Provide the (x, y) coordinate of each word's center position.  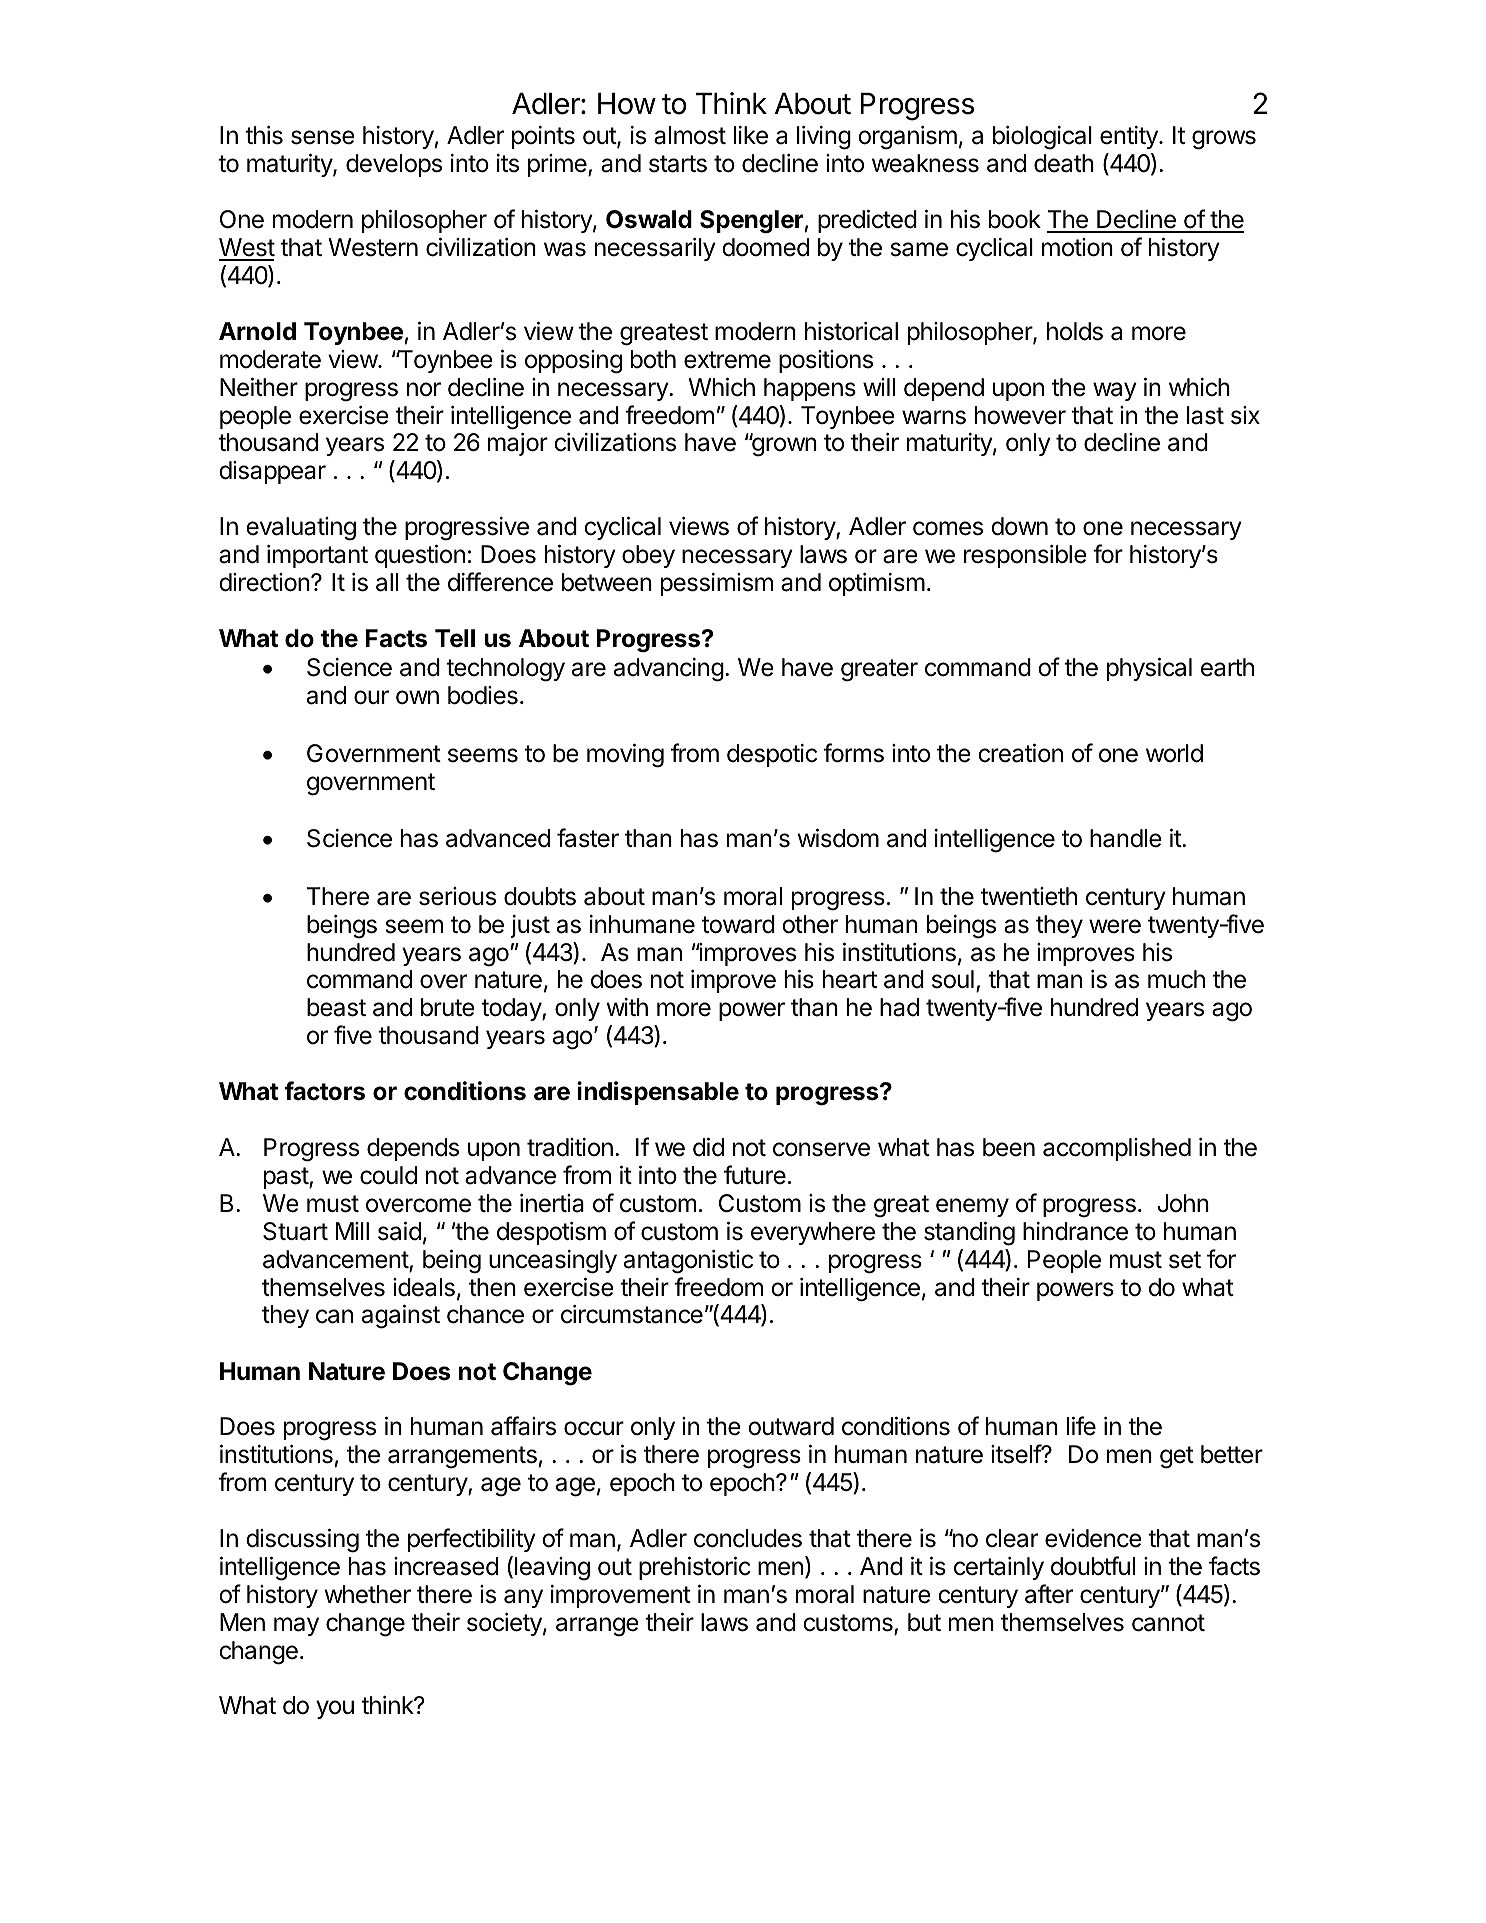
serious (457, 896)
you (335, 1709)
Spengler (752, 222)
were (1115, 926)
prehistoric (695, 1568)
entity (1130, 137)
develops (394, 165)
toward (738, 924)
